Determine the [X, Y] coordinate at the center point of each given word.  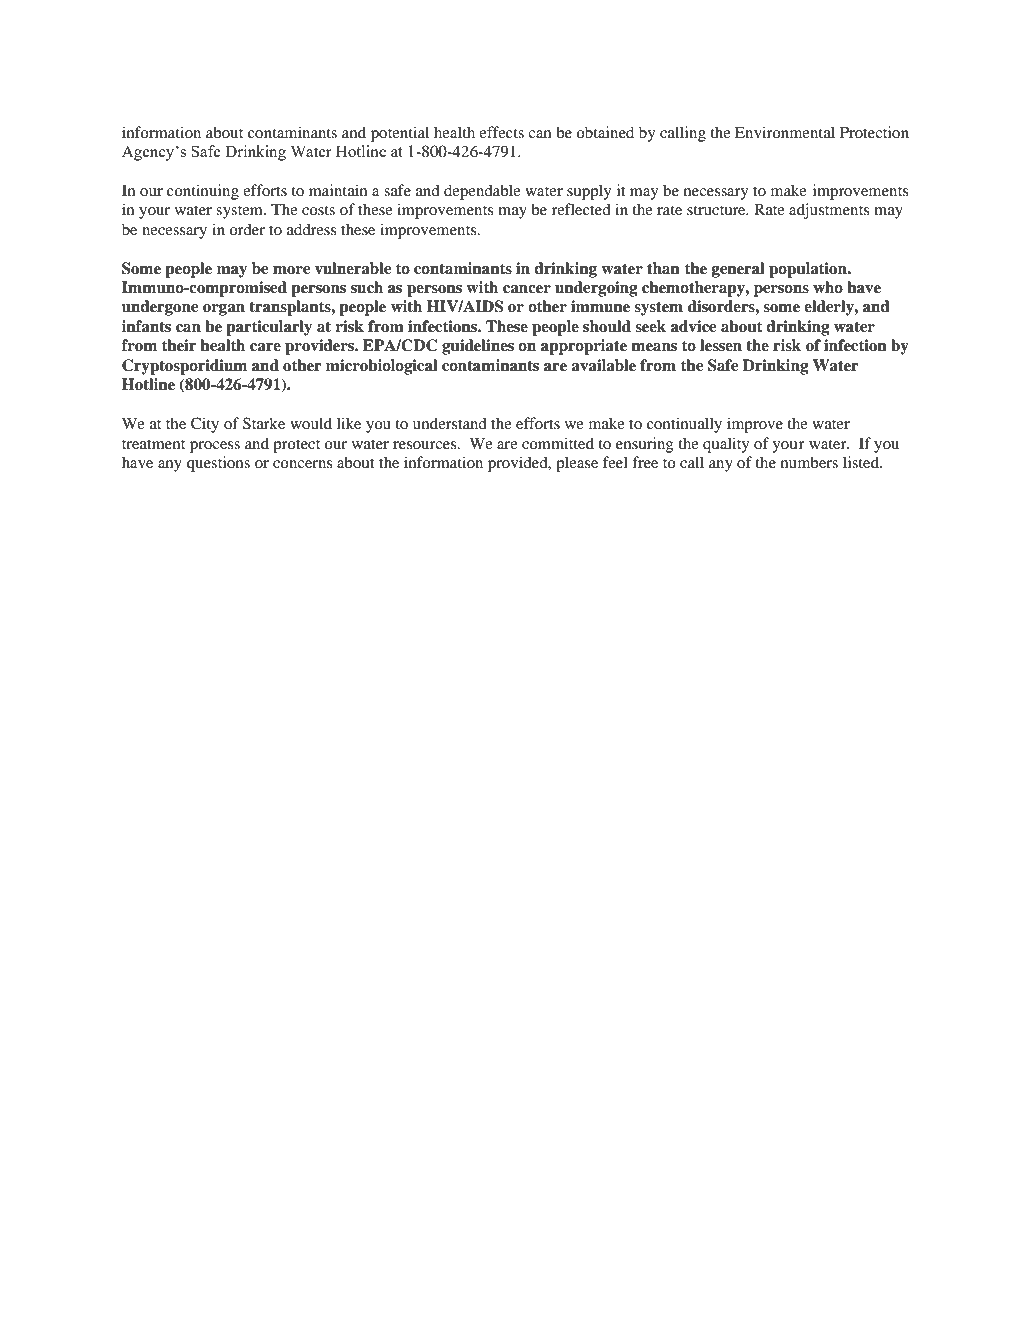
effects [501, 132]
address [312, 229]
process [215, 447]
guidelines [478, 347]
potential [400, 134]
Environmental [785, 132]
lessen [721, 345]
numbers [809, 462]
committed [558, 443]
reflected [581, 209]
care [265, 347]
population [809, 270]
